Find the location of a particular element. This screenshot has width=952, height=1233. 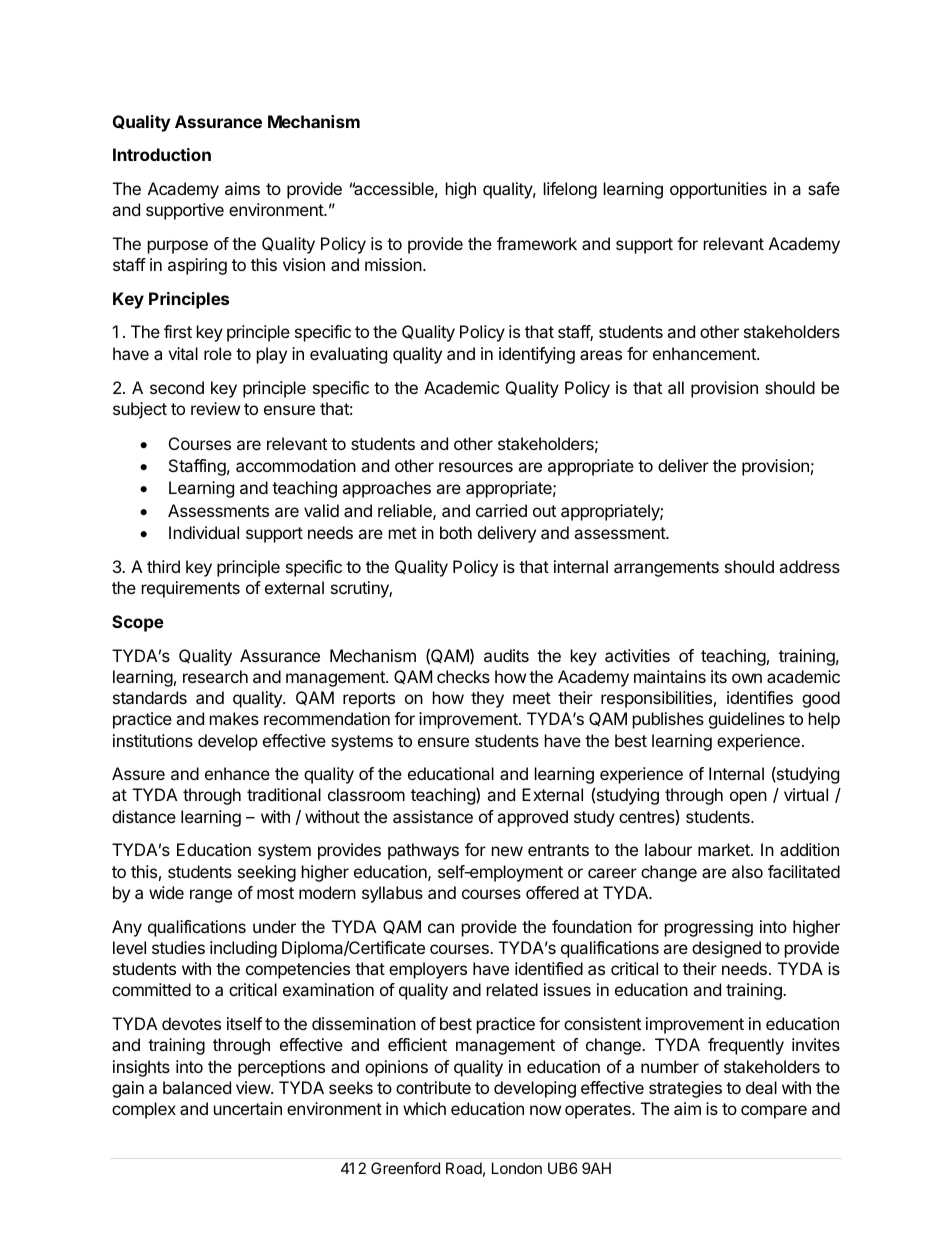

uncertain is located at coordinates (248, 1108).
